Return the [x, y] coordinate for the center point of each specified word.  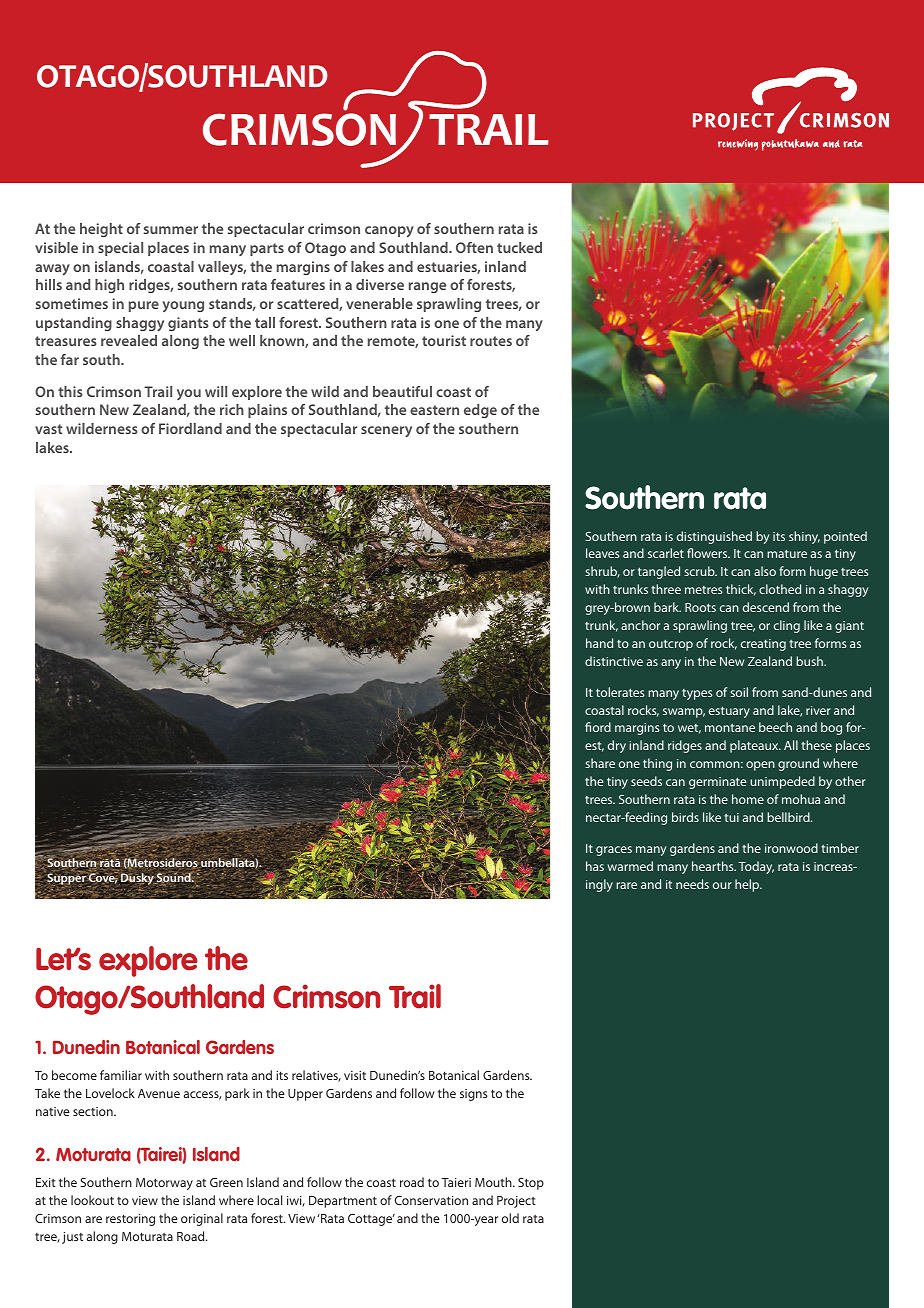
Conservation [431, 1200]
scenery [386, 431]
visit [355, 1075]
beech [775, 727]
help [748, 885]
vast [48, 429]
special [120, 249]
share [600, 763]
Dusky [137, 880]
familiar [121, 1075]
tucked [519, 247]
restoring [130, 1220]
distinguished [714, 537]
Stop [531, 1183]
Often [474, 247]
